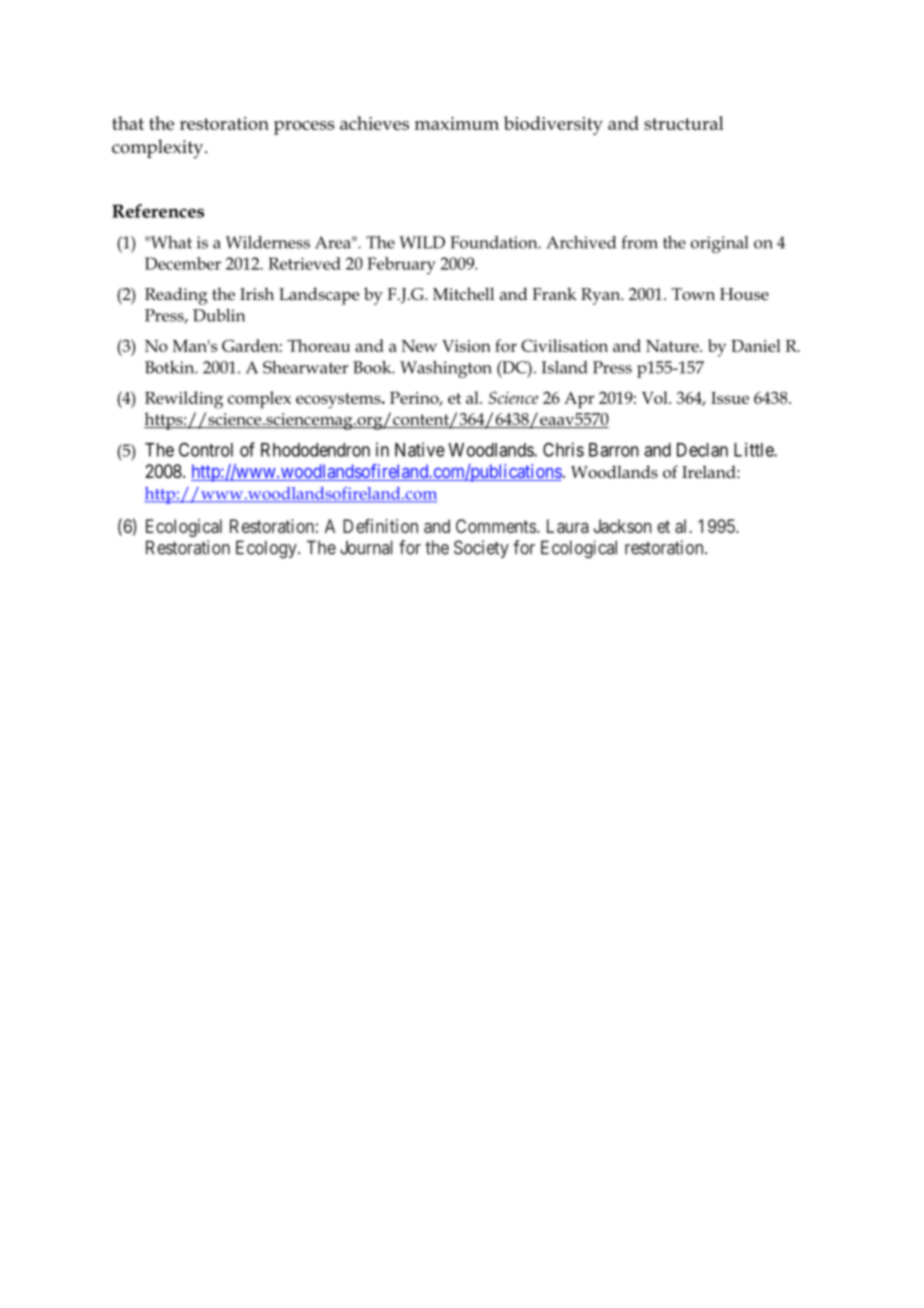 This screenshot has height=1308, width=924. Describe the element at coordinates (339, 401) in the screenshot. I see `ecosystems` at that location.
